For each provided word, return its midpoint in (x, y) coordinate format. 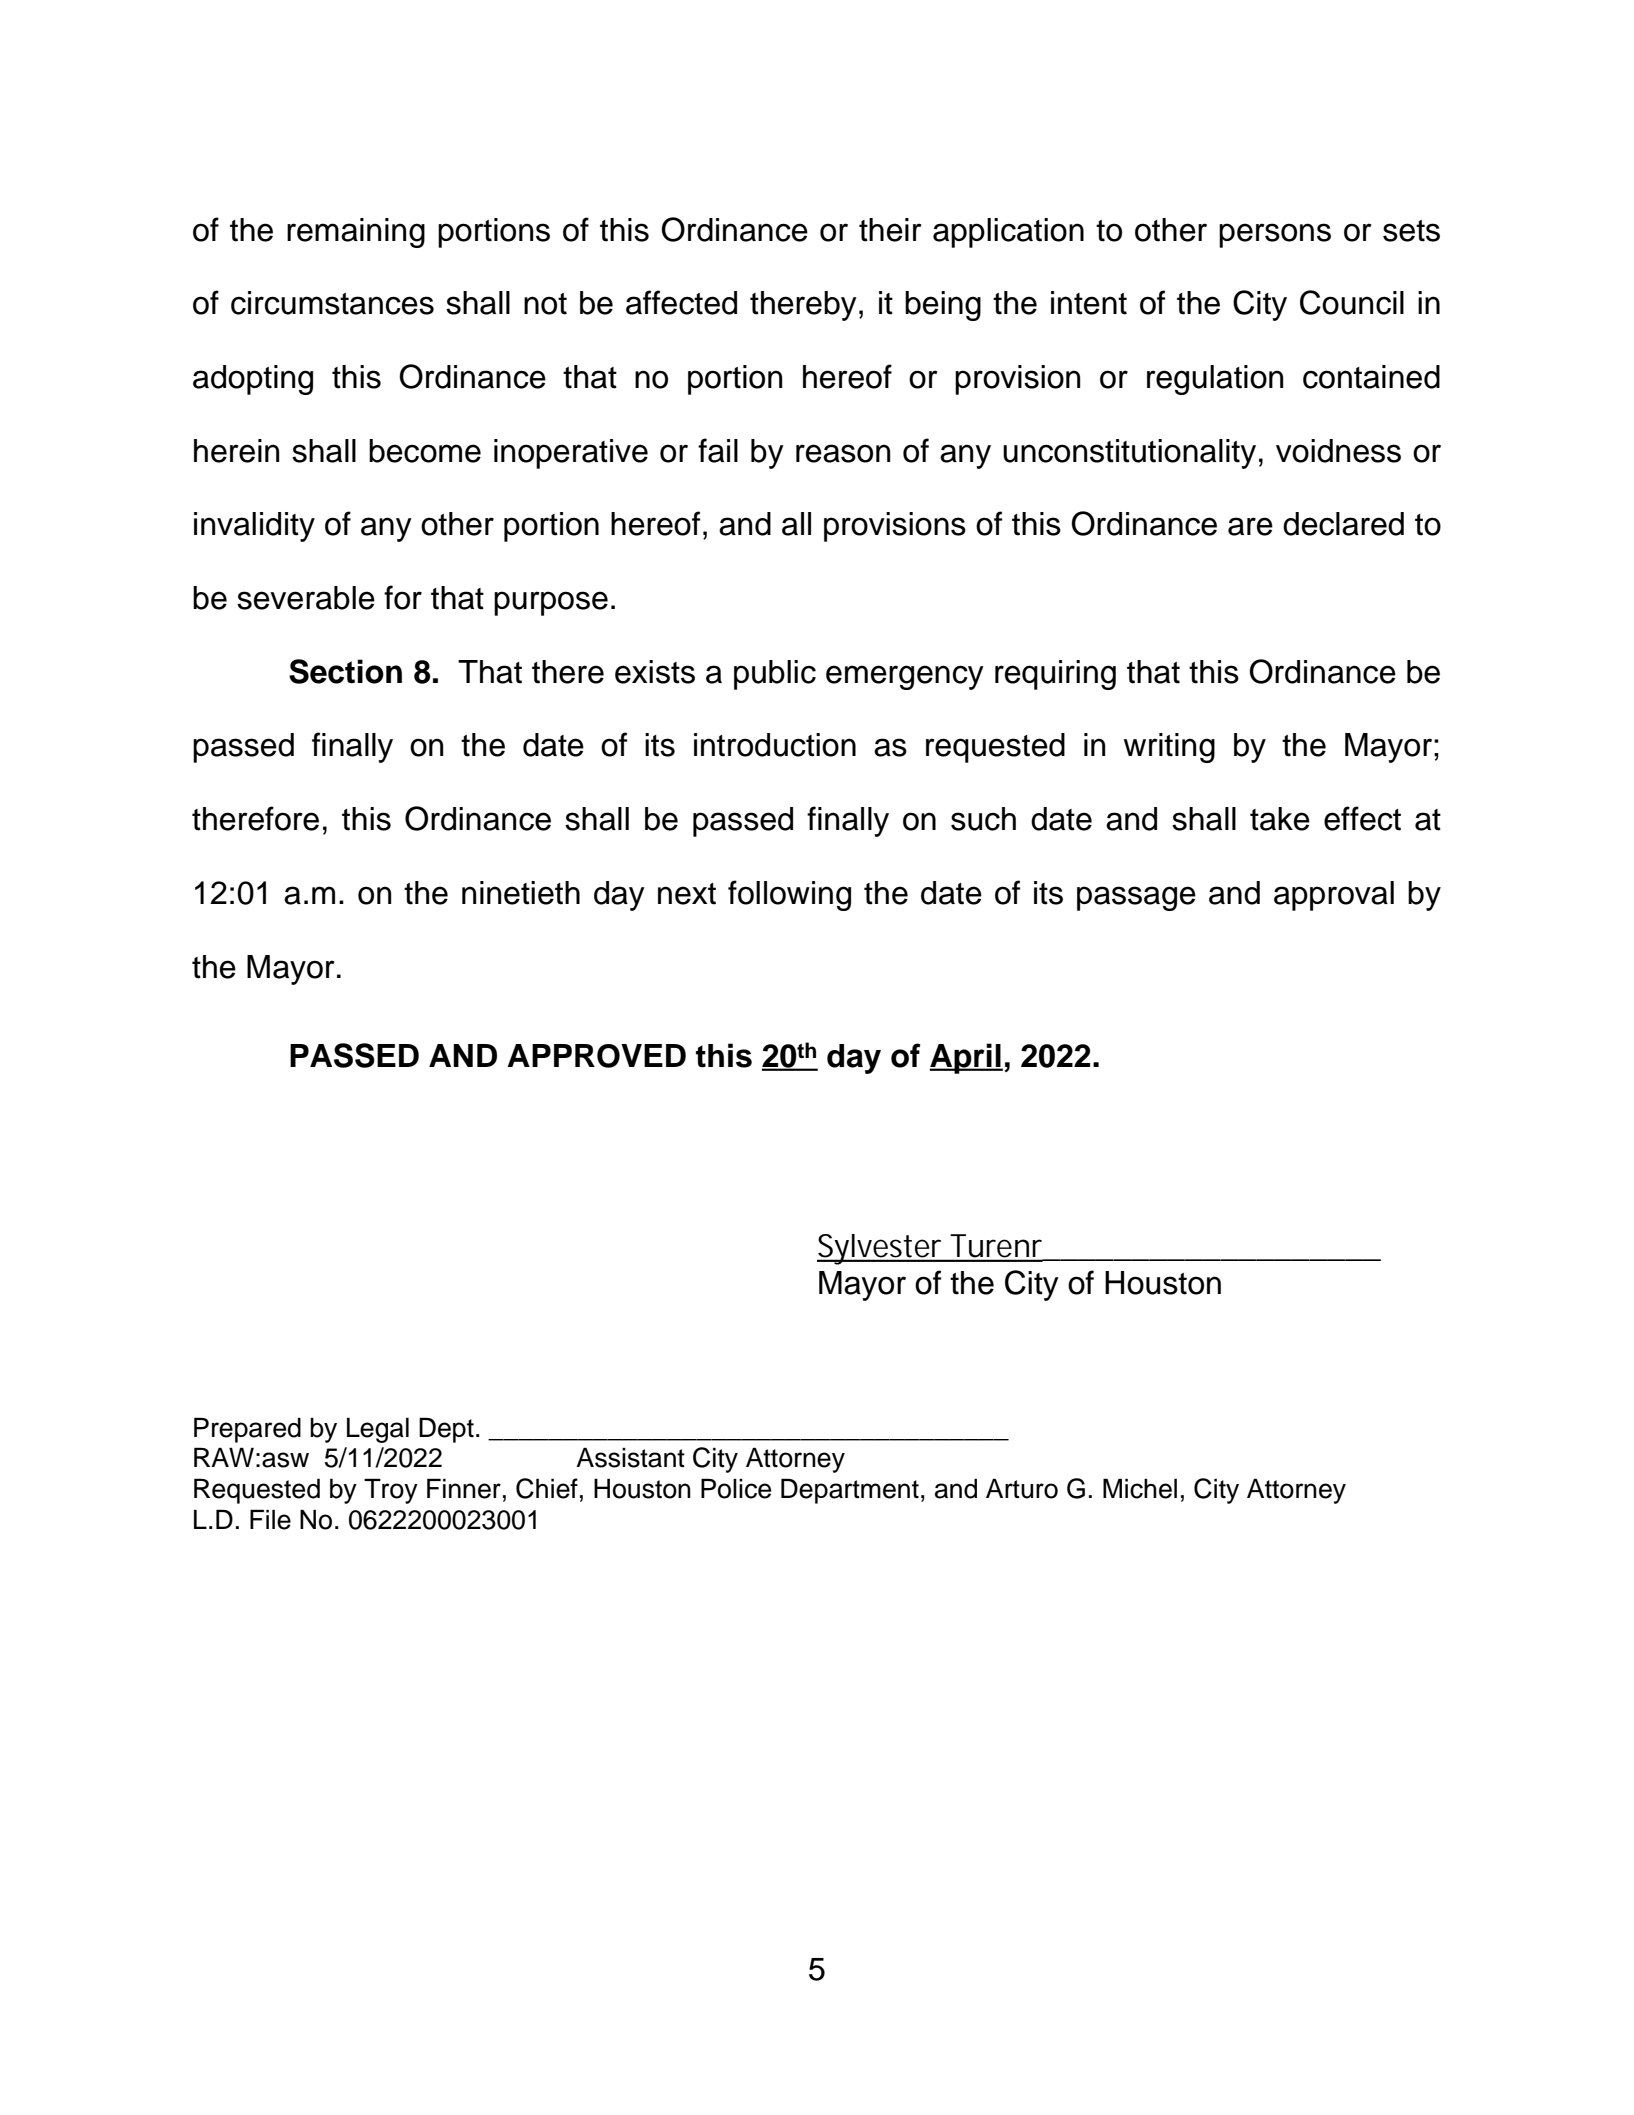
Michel (1140, 1488)
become (425, 451)
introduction (775, 745)
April (966, 1058)
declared (1343, 524)
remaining (356, 233)
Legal (378, 1430)
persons (1275, 235)
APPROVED (596, 1056)
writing (1169, 748)
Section (345, 671)
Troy (391, 1491)
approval (1334, 896)
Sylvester (880, 1249)
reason (843, 453)
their (890, 230)
